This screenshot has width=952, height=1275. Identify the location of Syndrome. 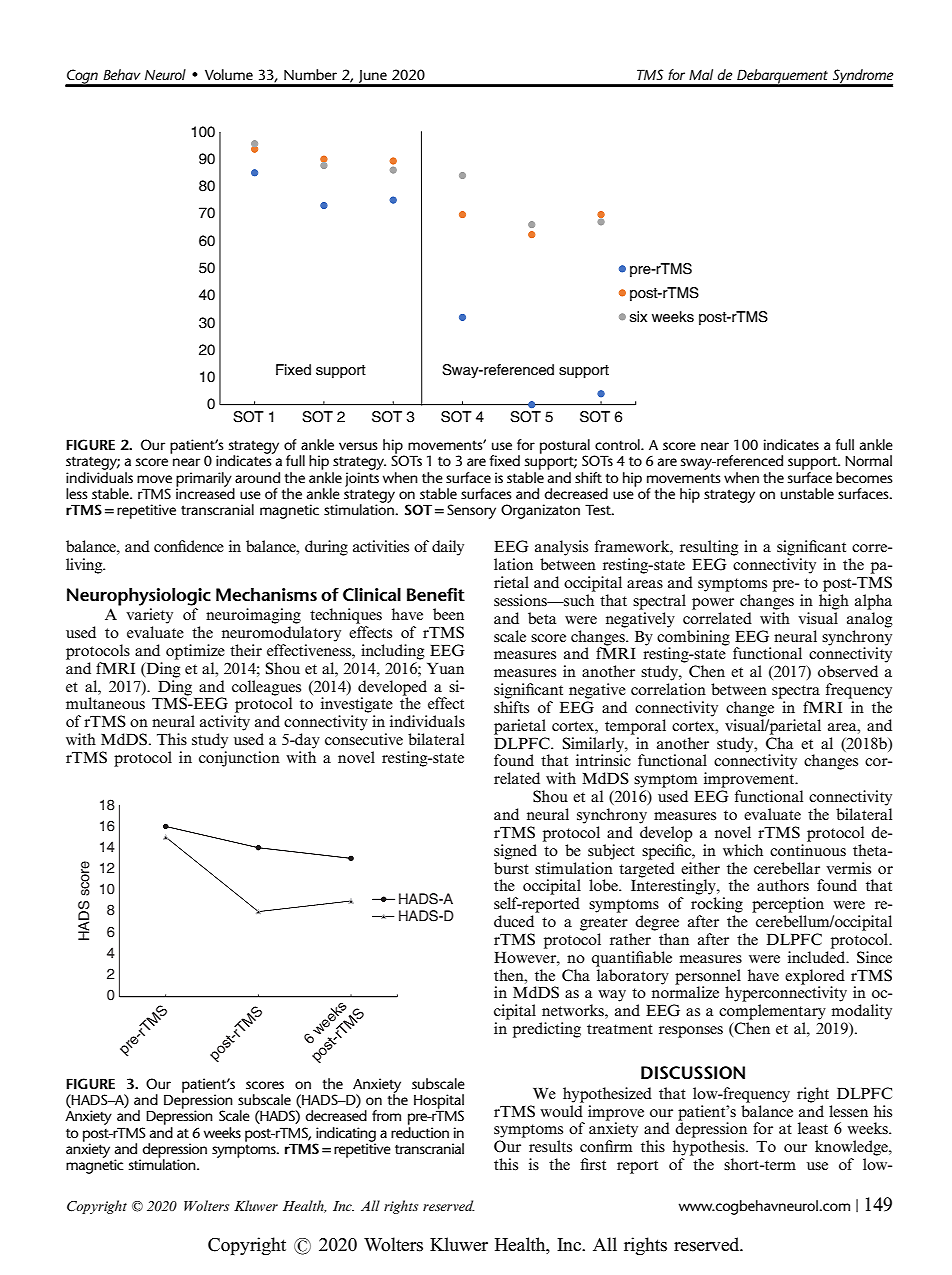
(862, 77).
